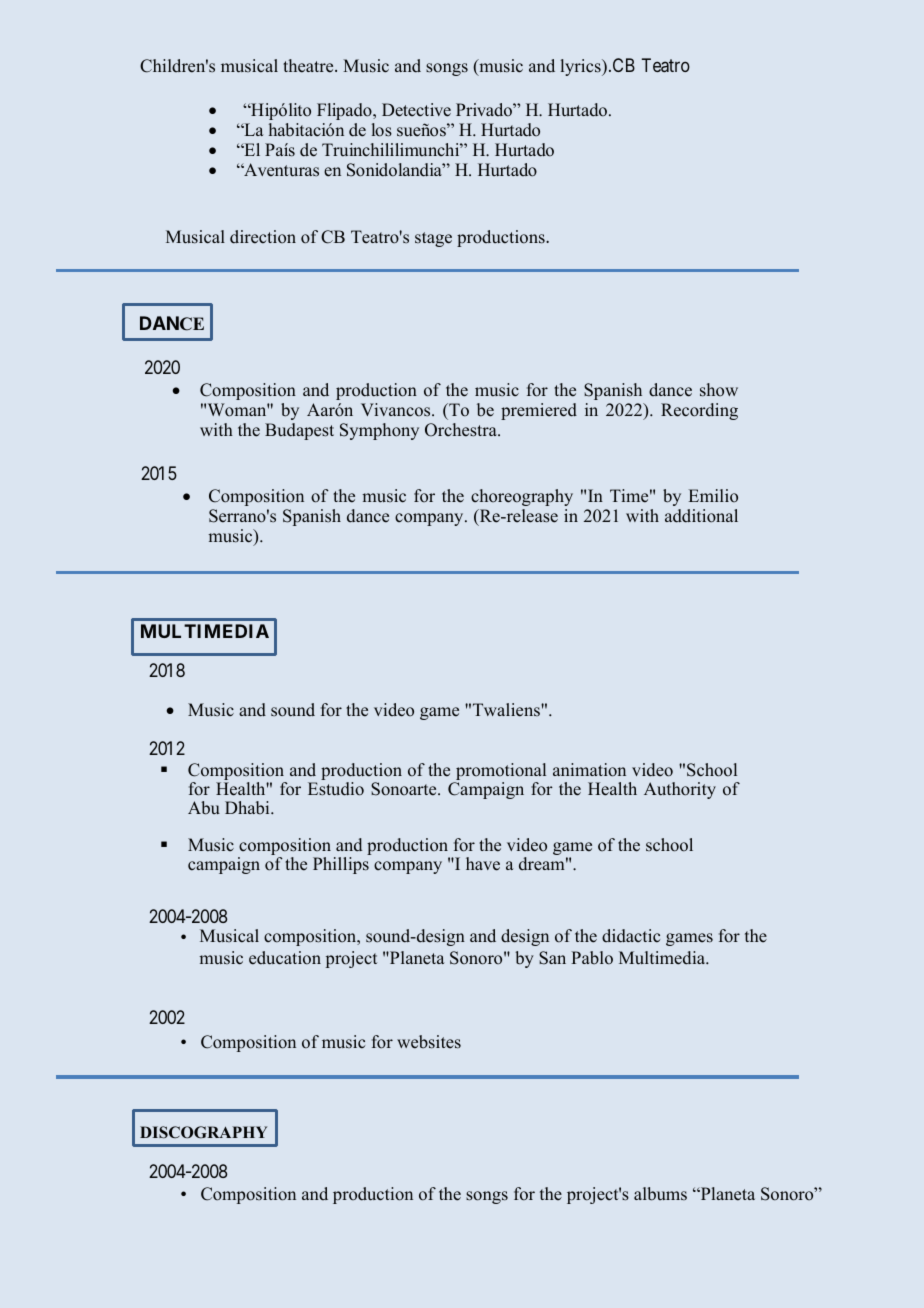 The height and width of the image is (1308, 924). Describe the element at coordinates (680, 790) in the image. I see `Authority` at that location.
